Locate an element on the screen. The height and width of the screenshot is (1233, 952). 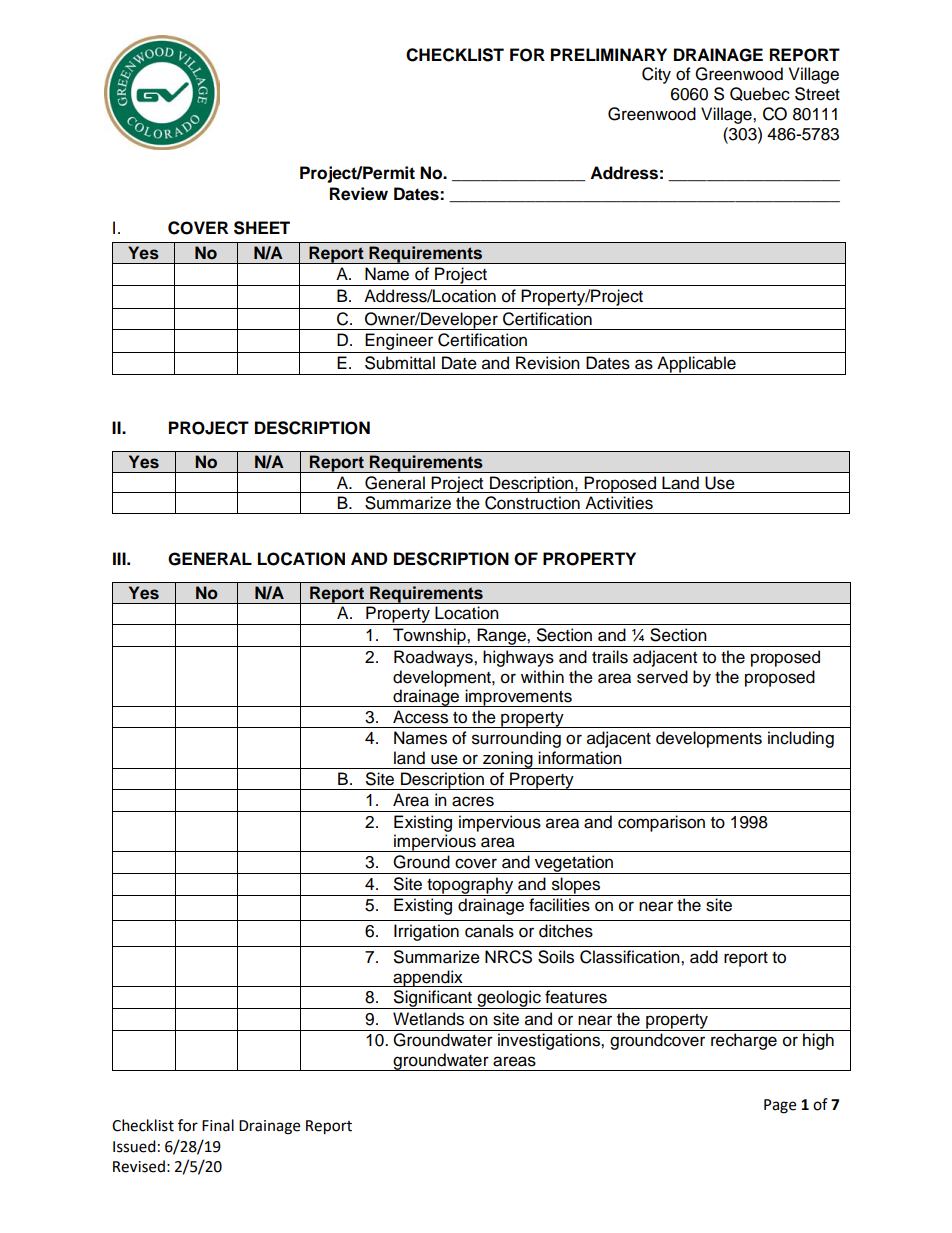
Range is located at coordinates (501, 637).
